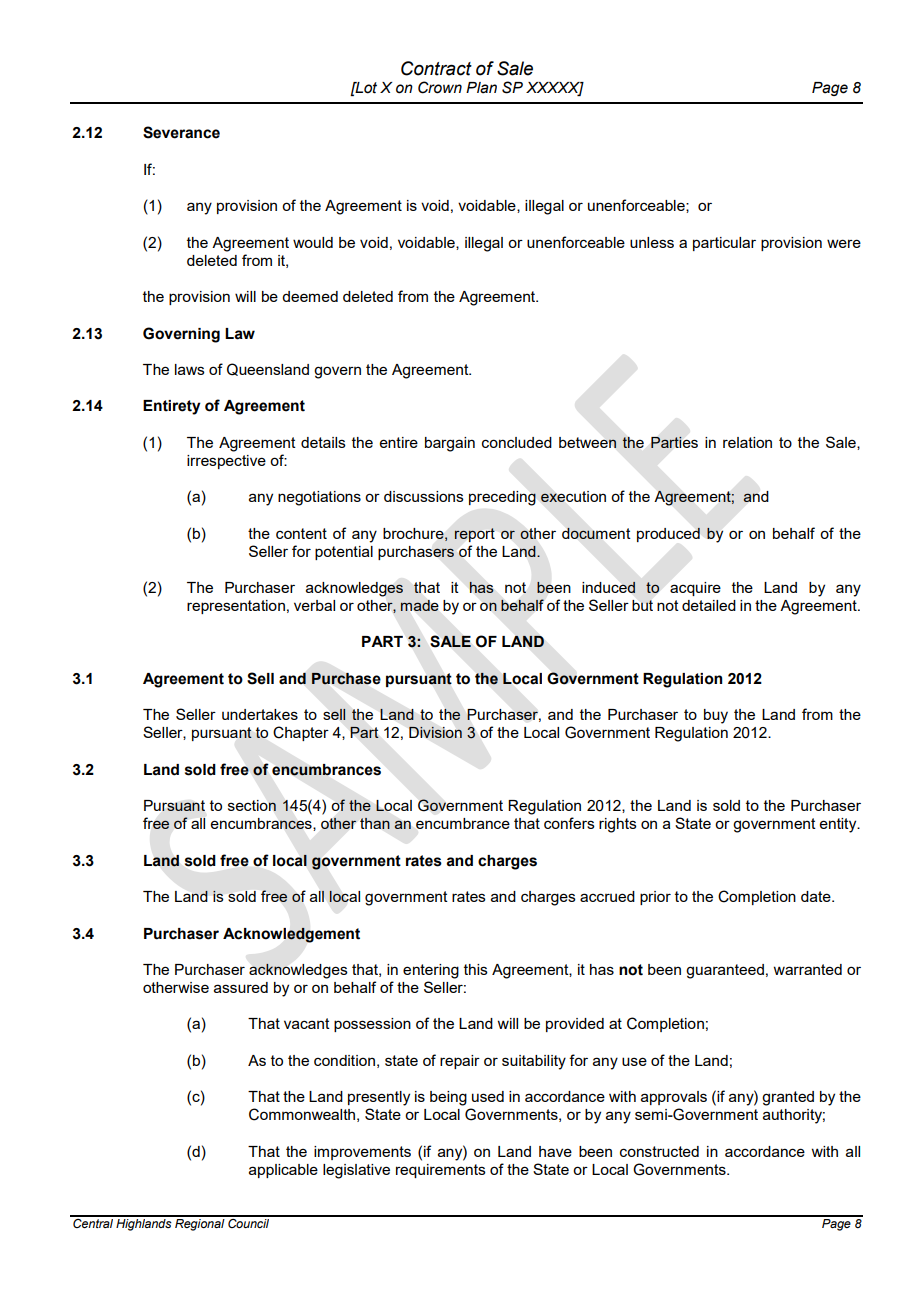  Describe the element at coordinates (481, 88) in the screenshot. I see `Plan` at that location.
